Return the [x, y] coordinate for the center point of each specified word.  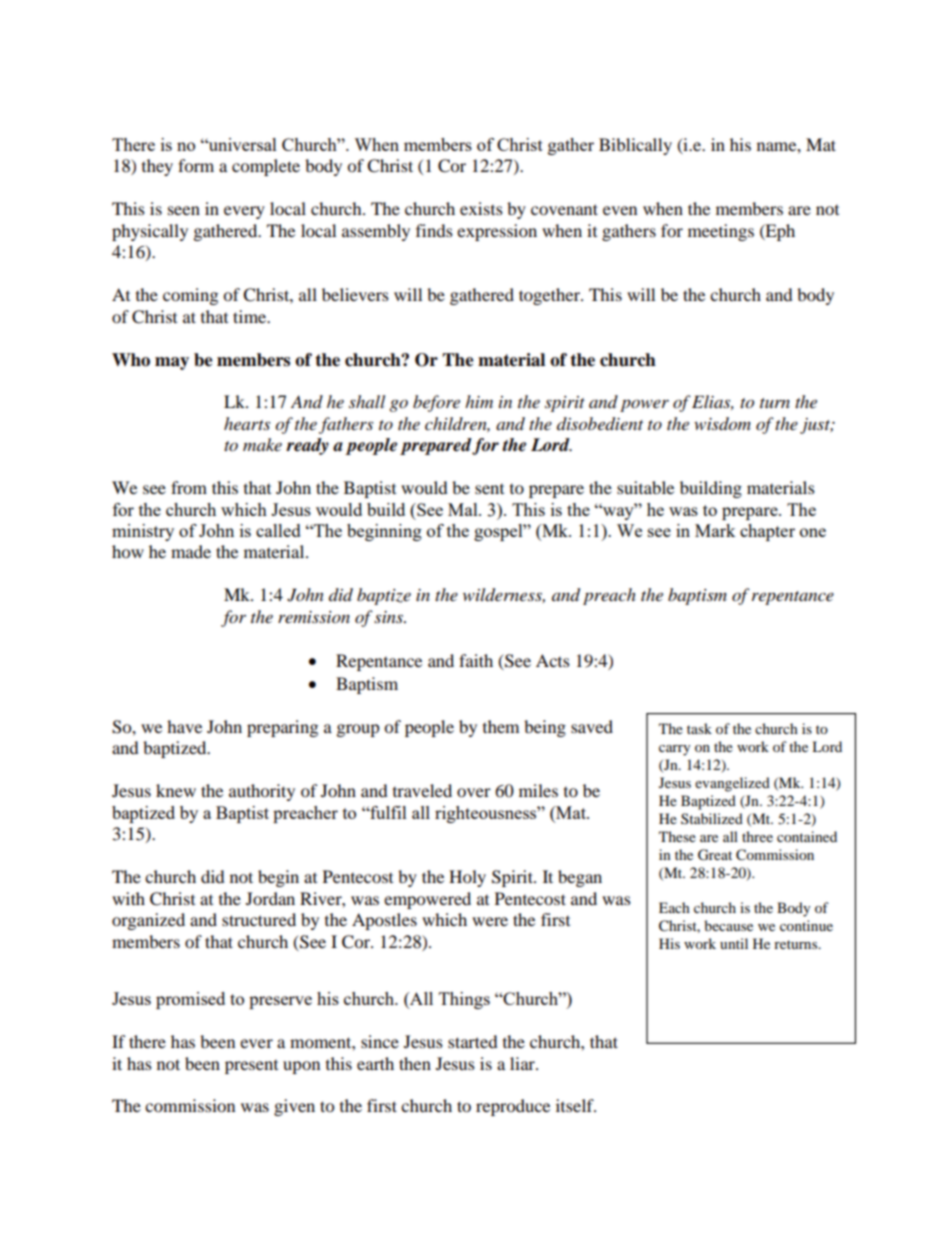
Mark [715, 530]
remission [314, 617]
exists [481, 208]
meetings [721, 232]
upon [301, 1067]
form [196, 165]
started [473, 1041]
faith [476, 660]
